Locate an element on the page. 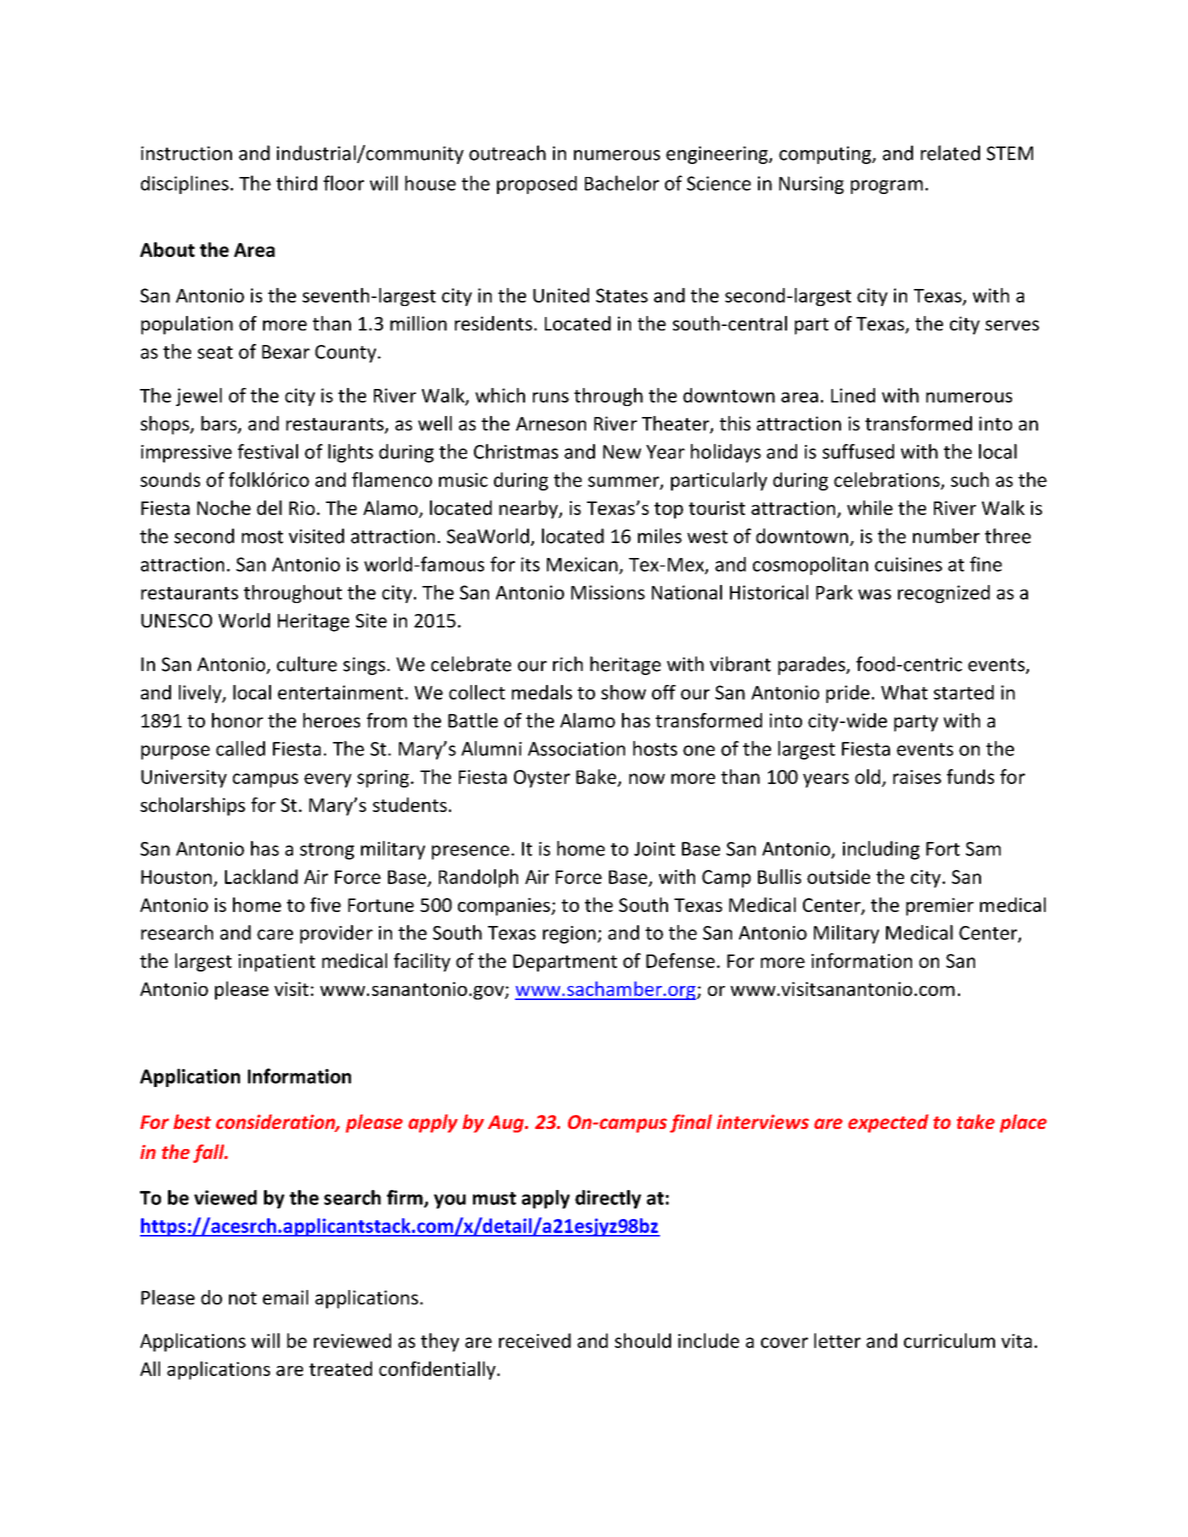  expected is located at coordinates (888, 1123).
